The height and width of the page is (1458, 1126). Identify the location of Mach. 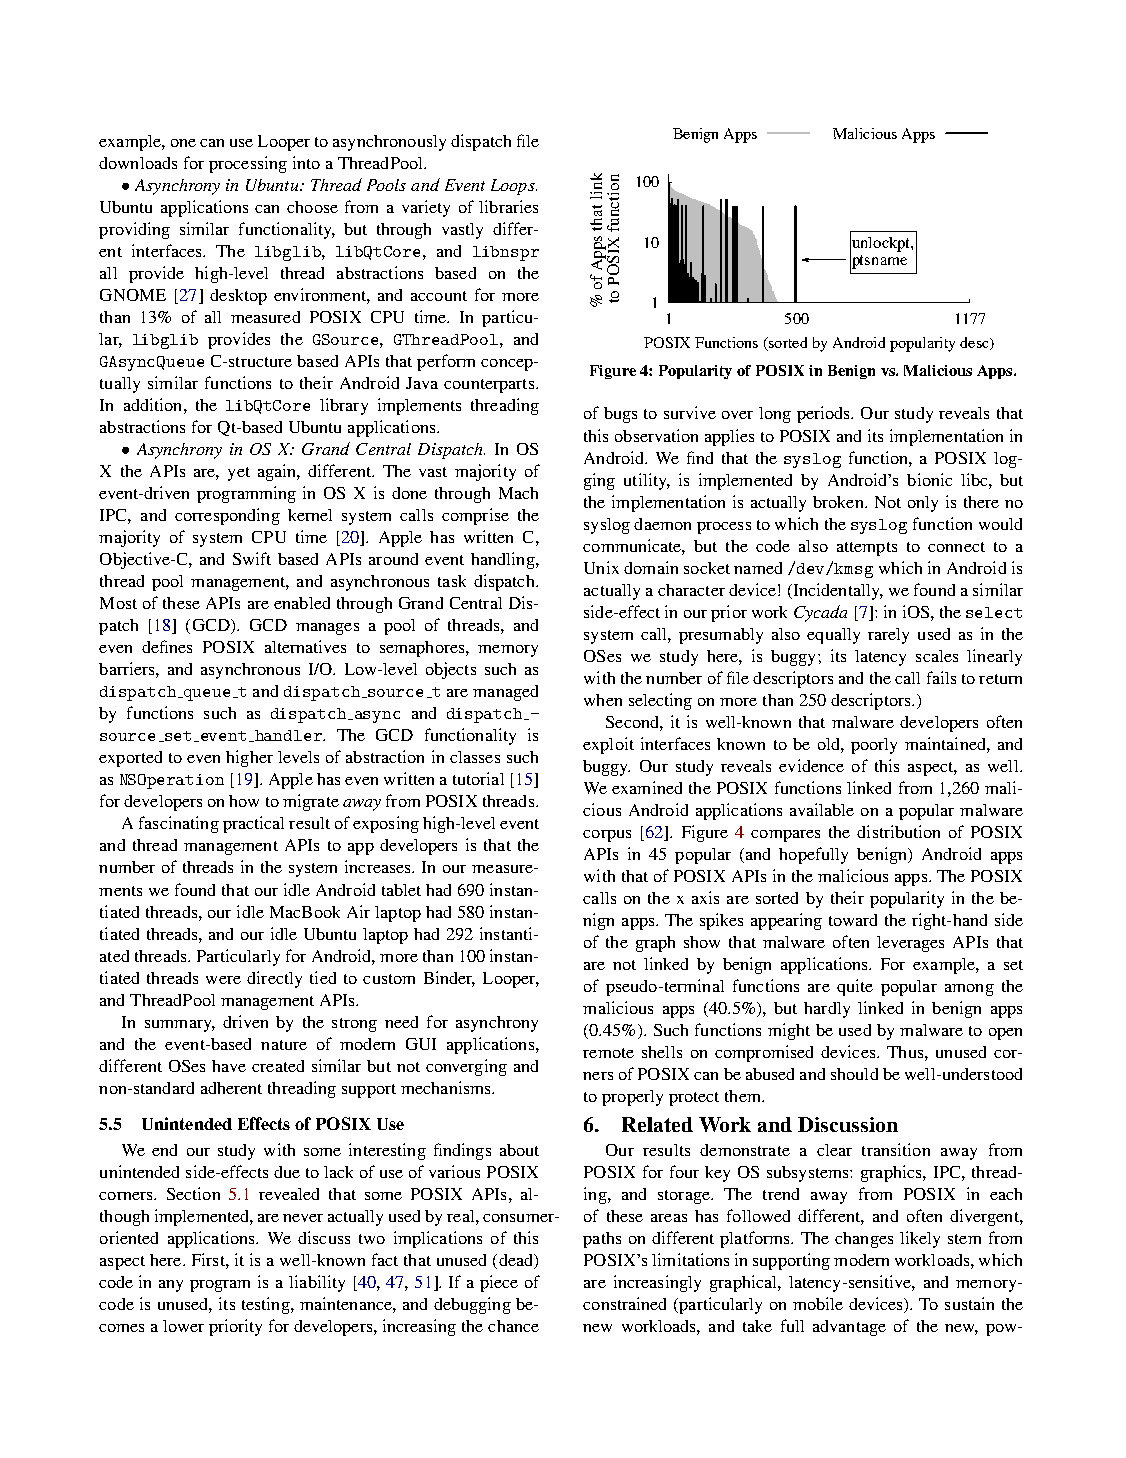
(518, 493).
